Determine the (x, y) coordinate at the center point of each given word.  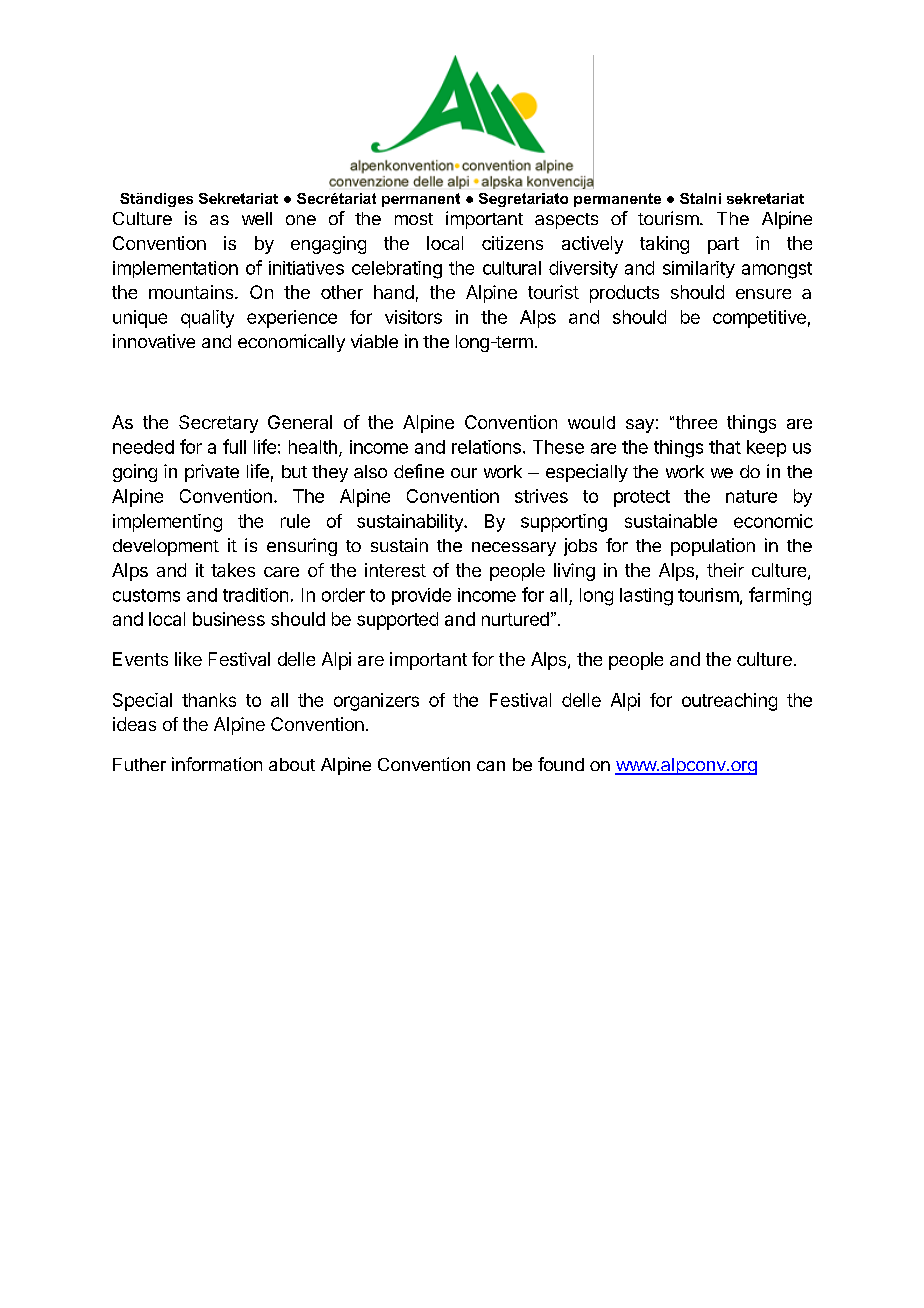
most (414, 219)
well (257, 218)
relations (486, 447)
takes (233, 570)
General (300, 422)
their (725, 570)
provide (421, 596)
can (491, 766)
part (723, 245)
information (217, 764)
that (725, 447)
